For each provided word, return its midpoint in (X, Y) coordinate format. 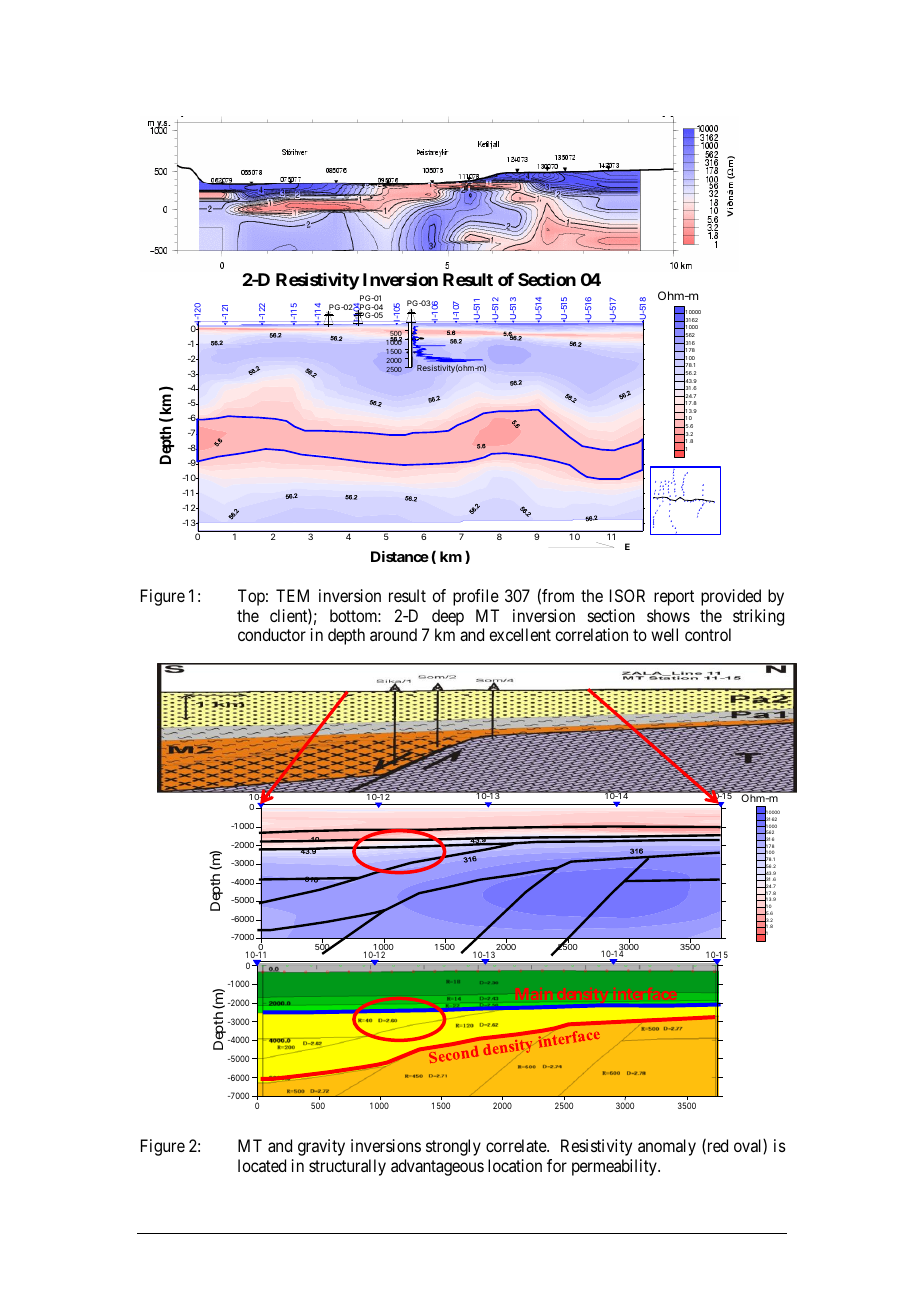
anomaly (667, 1147)
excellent (520, 634)
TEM (292, 595)
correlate (517, 1145)
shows (668, 615)
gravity (321, 1147)
